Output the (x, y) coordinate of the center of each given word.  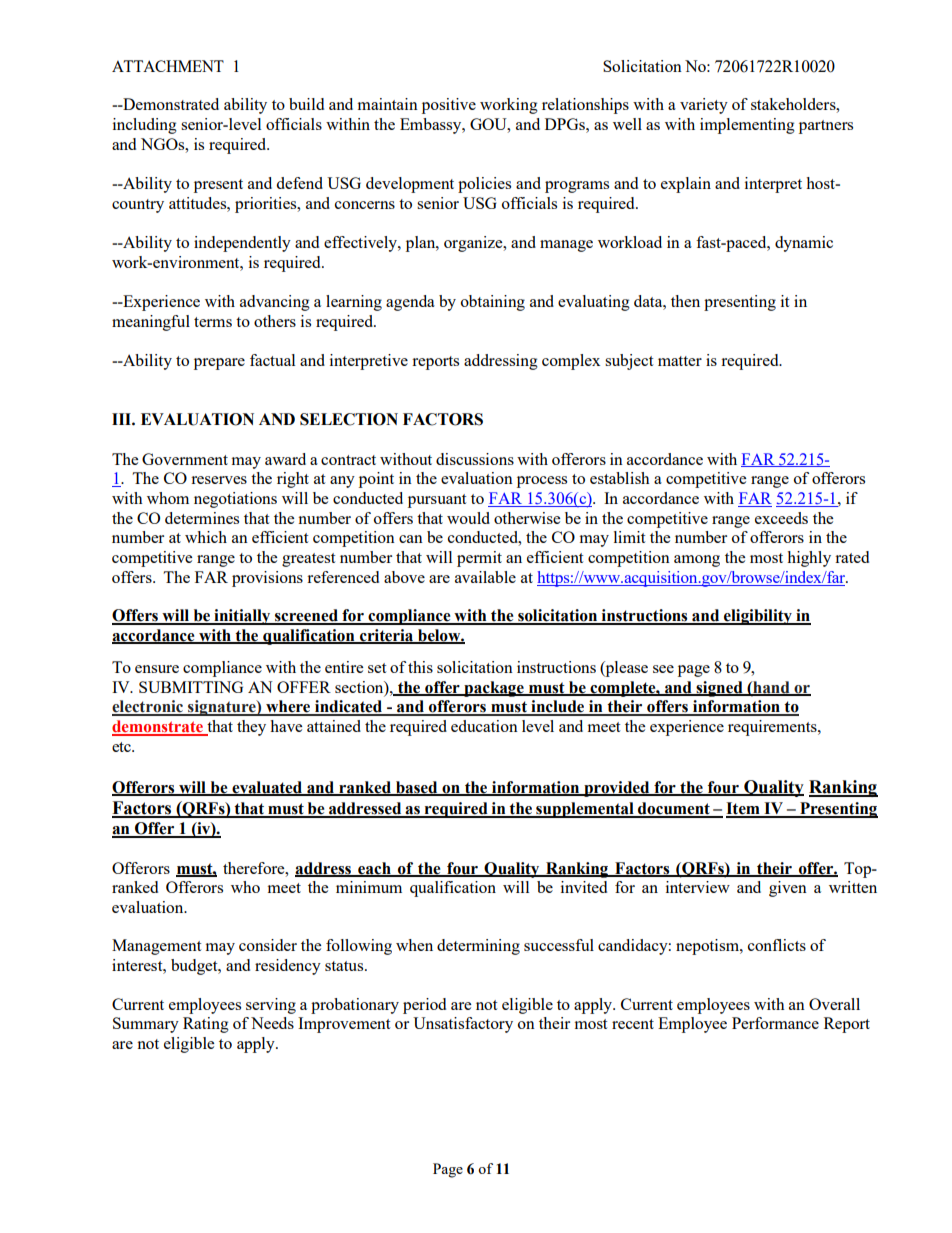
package (494, 689)
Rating (206, 1025)
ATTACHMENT (168, 66)
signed (719, 689)
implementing (747, 126)
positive (449, 106)
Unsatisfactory (463, 1025)
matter (680, 361)
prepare (219, 364)
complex (571, 362)
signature (222, 708)
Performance (775, 1023)
